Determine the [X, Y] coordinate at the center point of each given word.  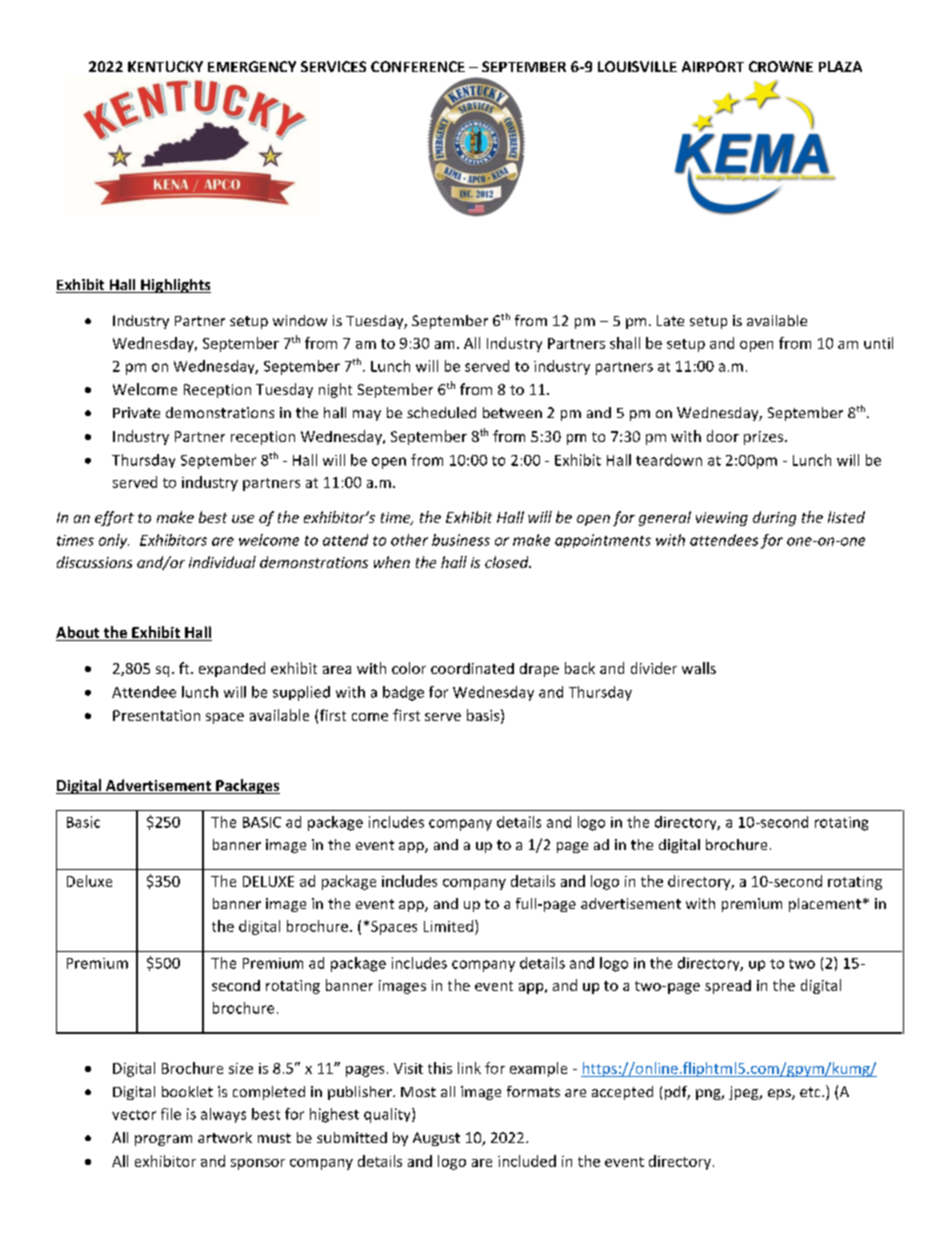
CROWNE [781, 66]
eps [780, 1094]
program [163, 1140]
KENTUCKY [165, 66]
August [436, 1139]
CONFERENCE [418, 66]
